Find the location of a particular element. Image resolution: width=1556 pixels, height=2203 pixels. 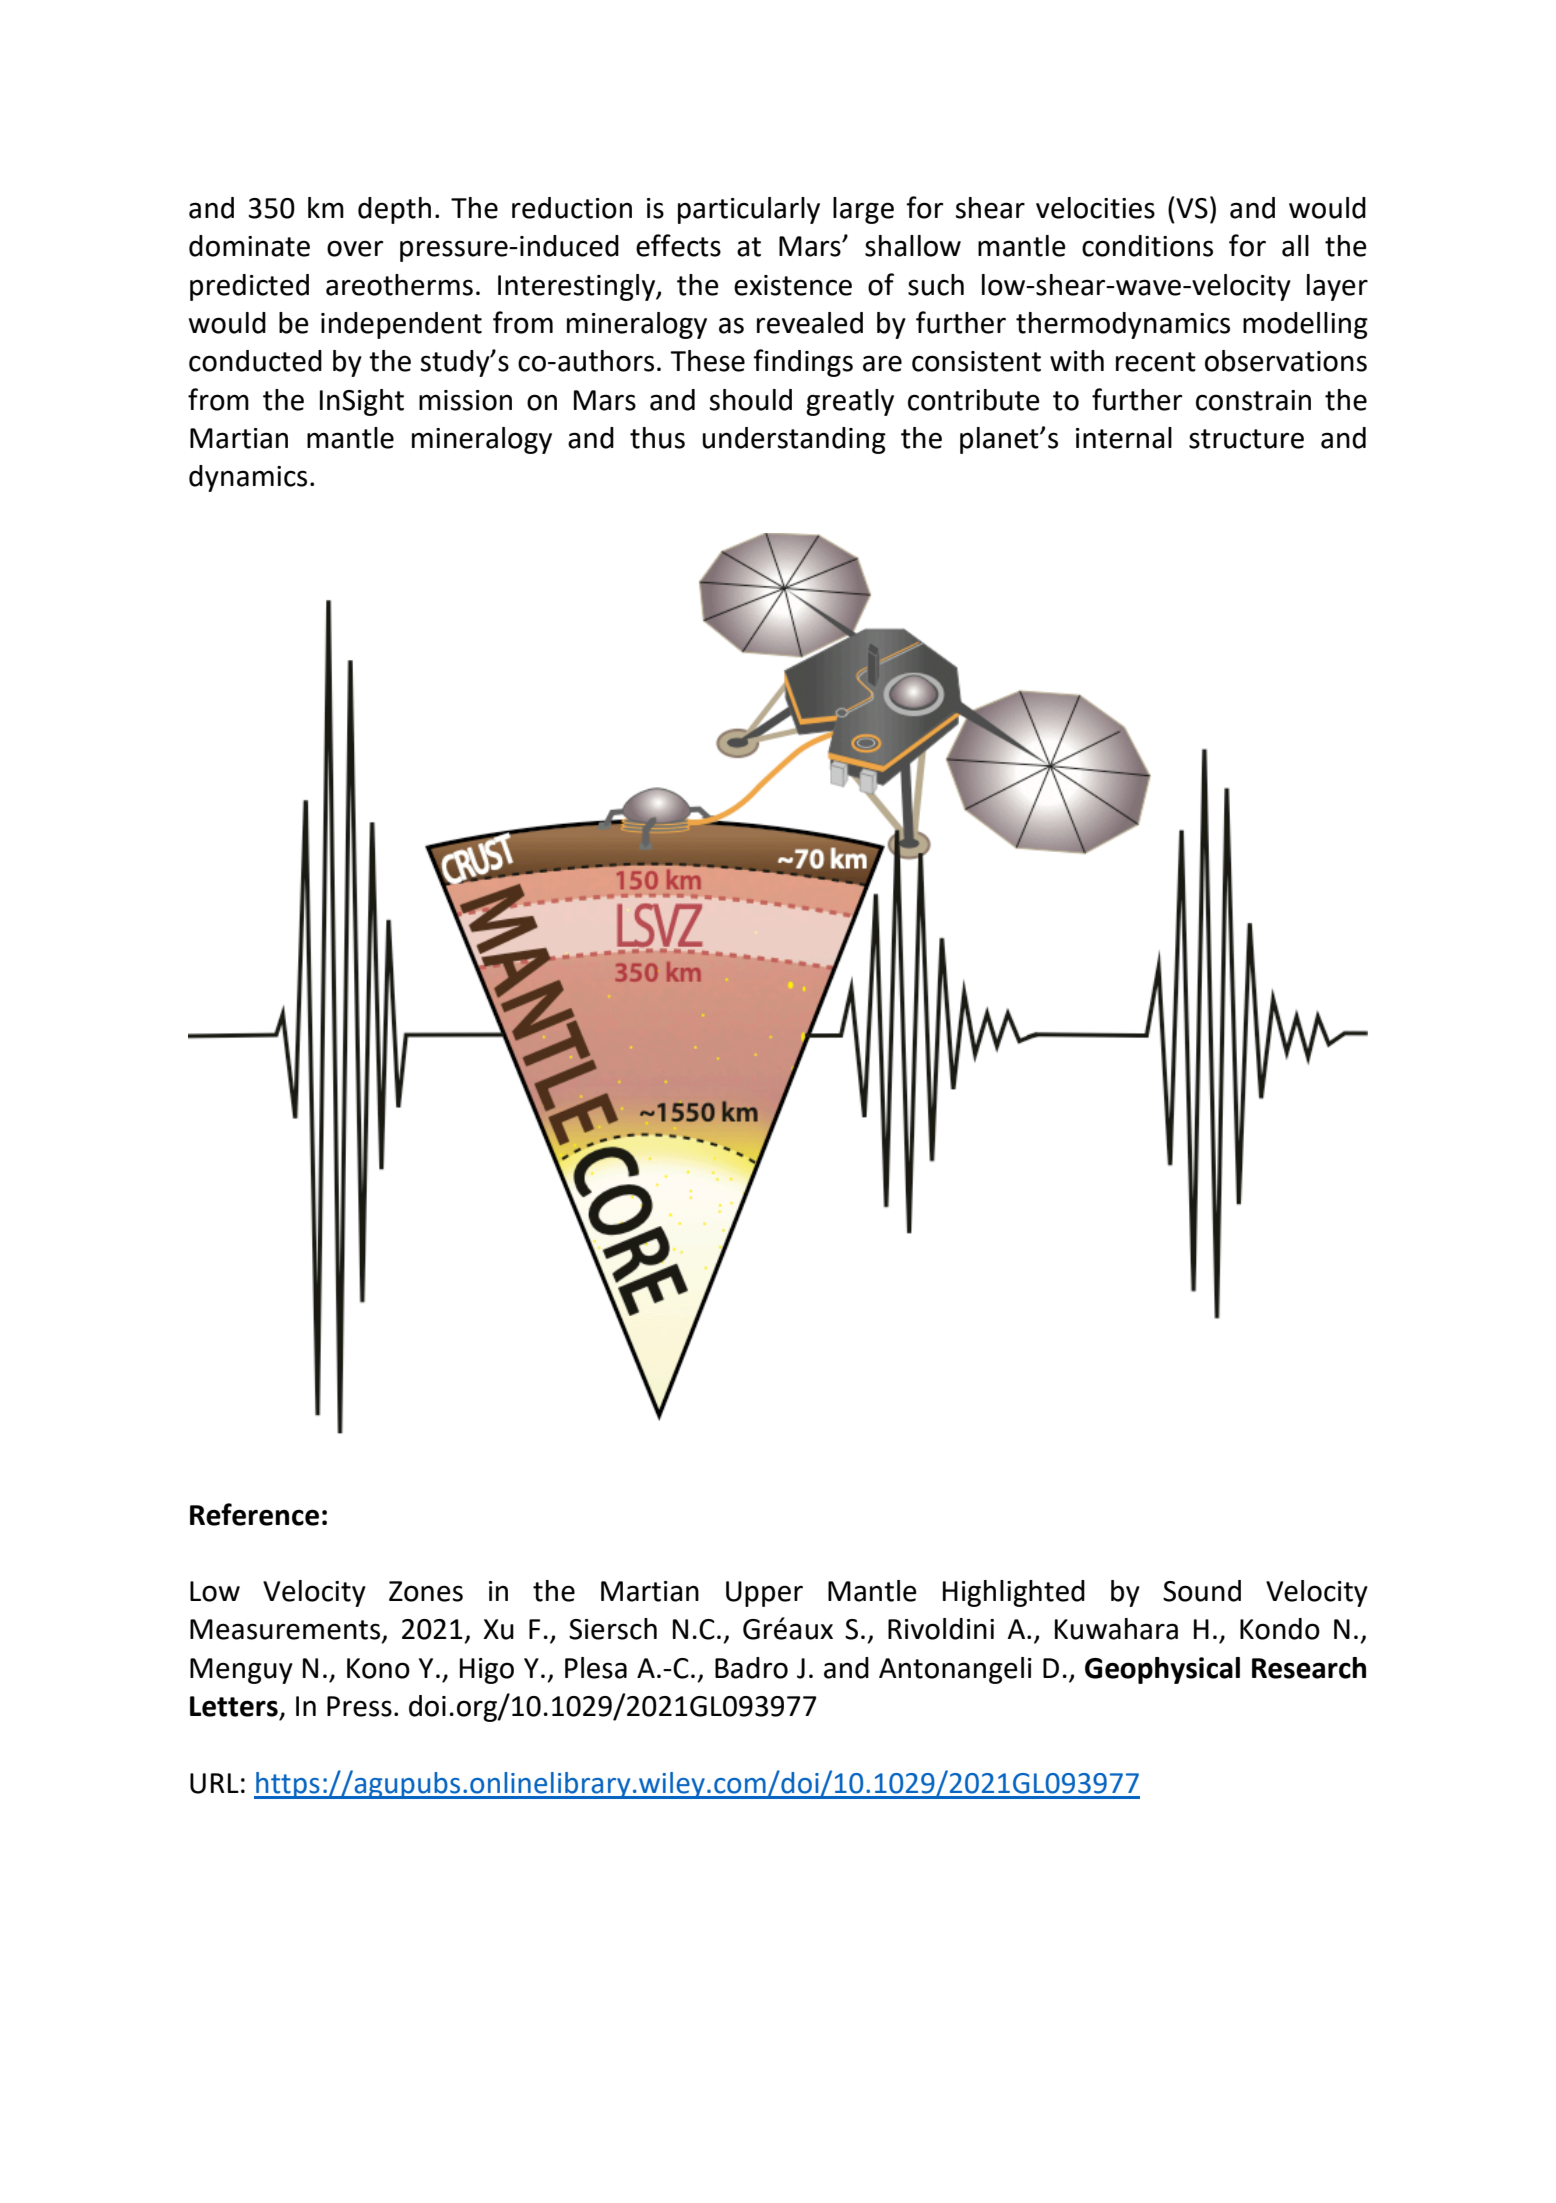

mission is located at coordinates (465, 400).
